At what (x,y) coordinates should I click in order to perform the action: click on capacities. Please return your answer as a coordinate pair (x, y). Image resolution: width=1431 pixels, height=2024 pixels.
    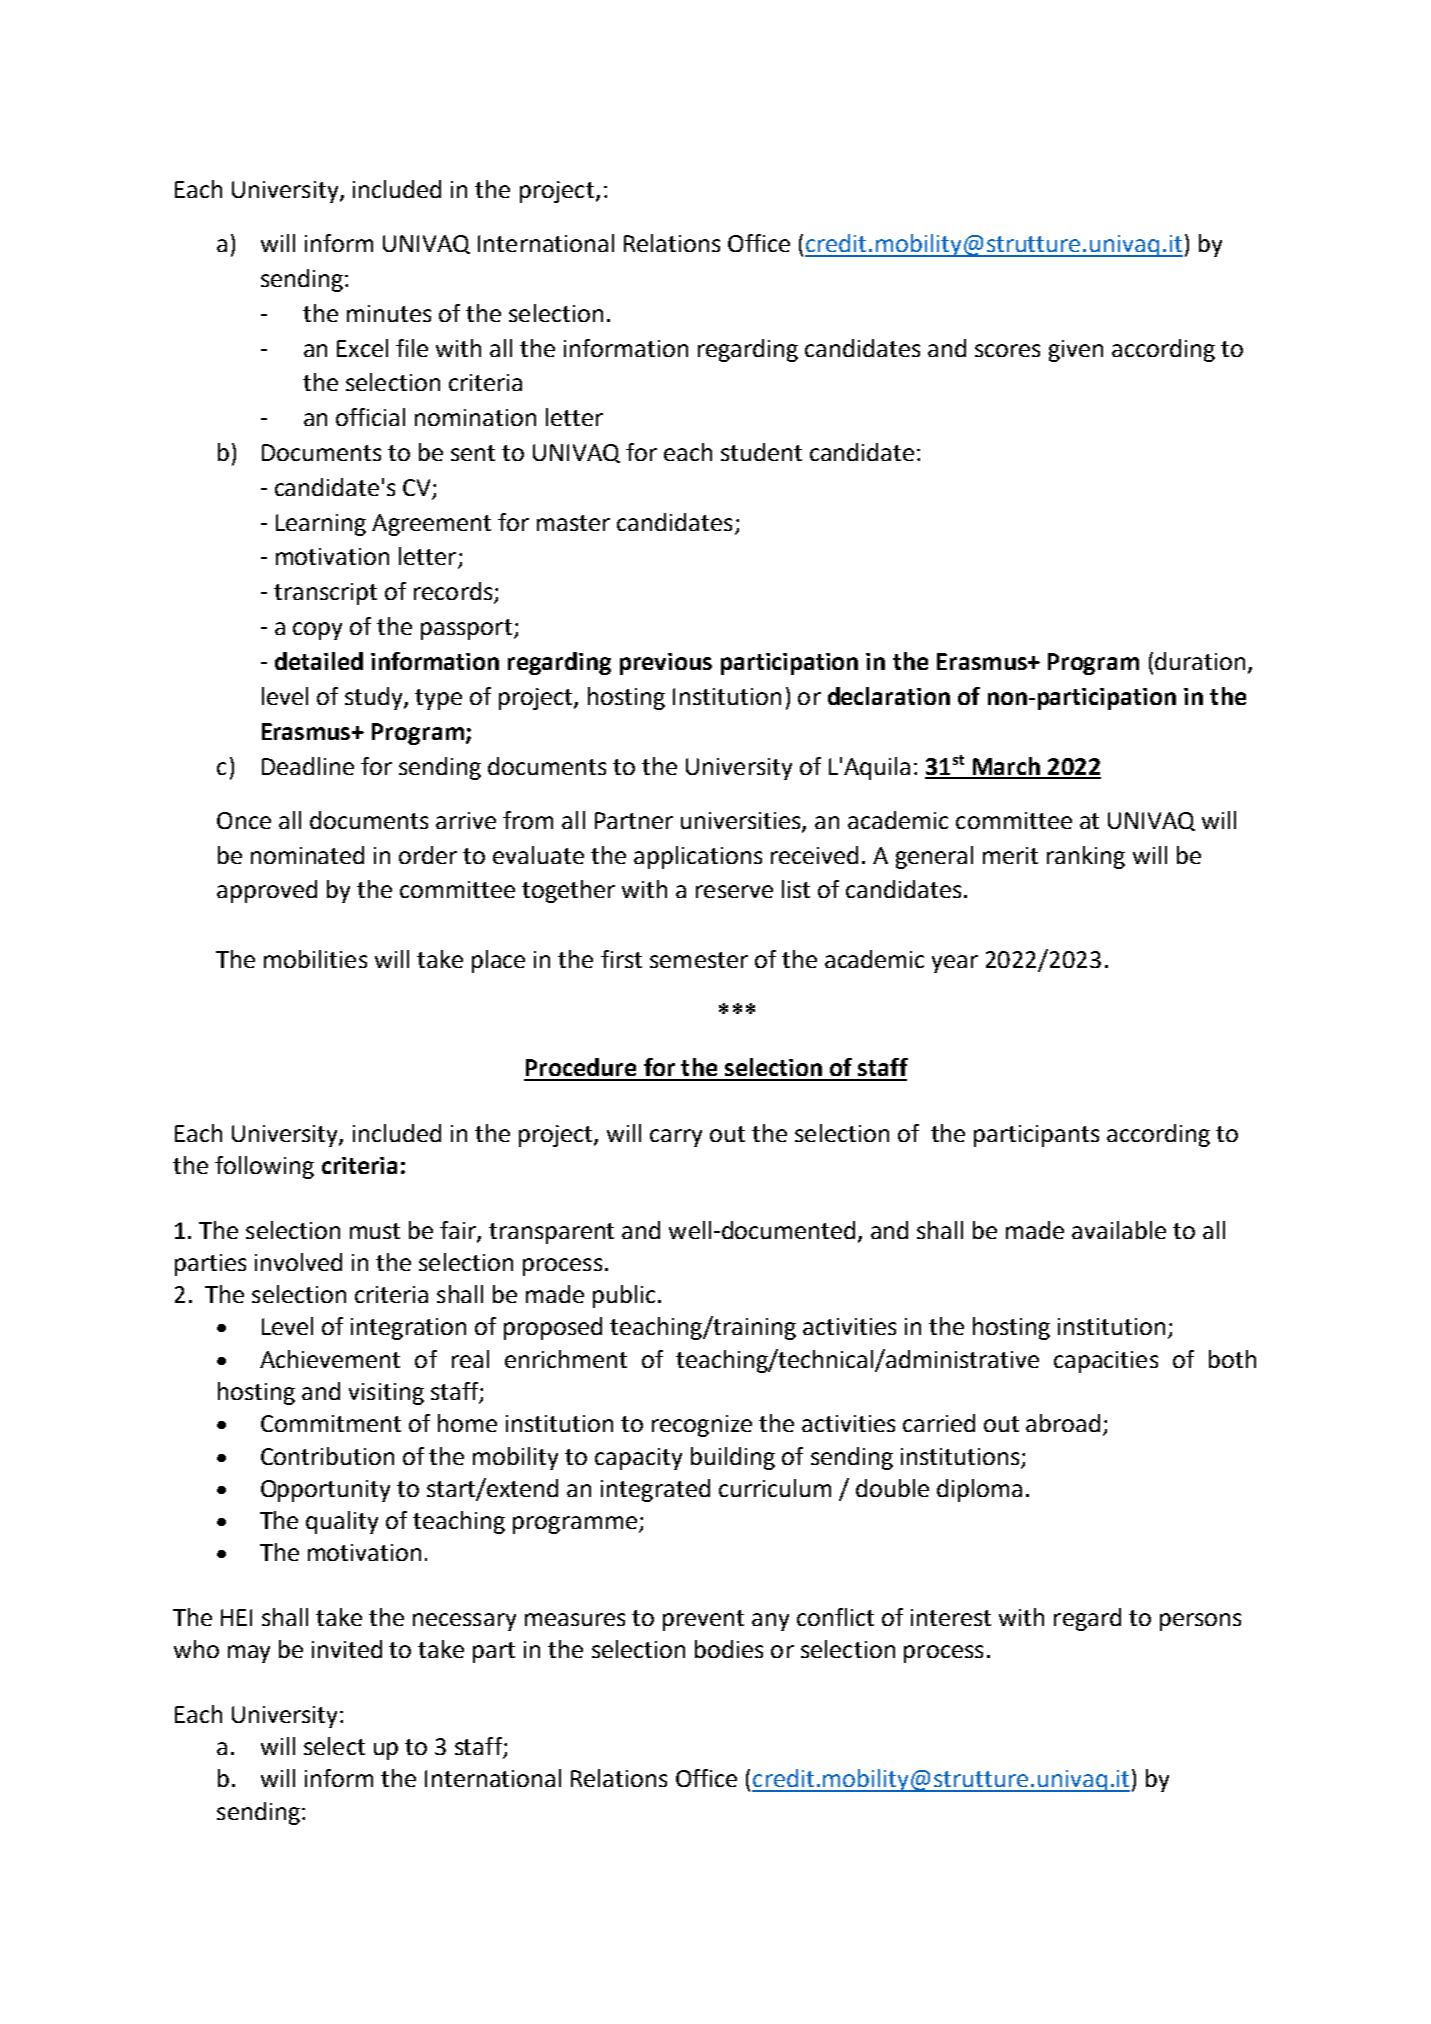
    Looking at the image, I should click on (1106, 1362).
